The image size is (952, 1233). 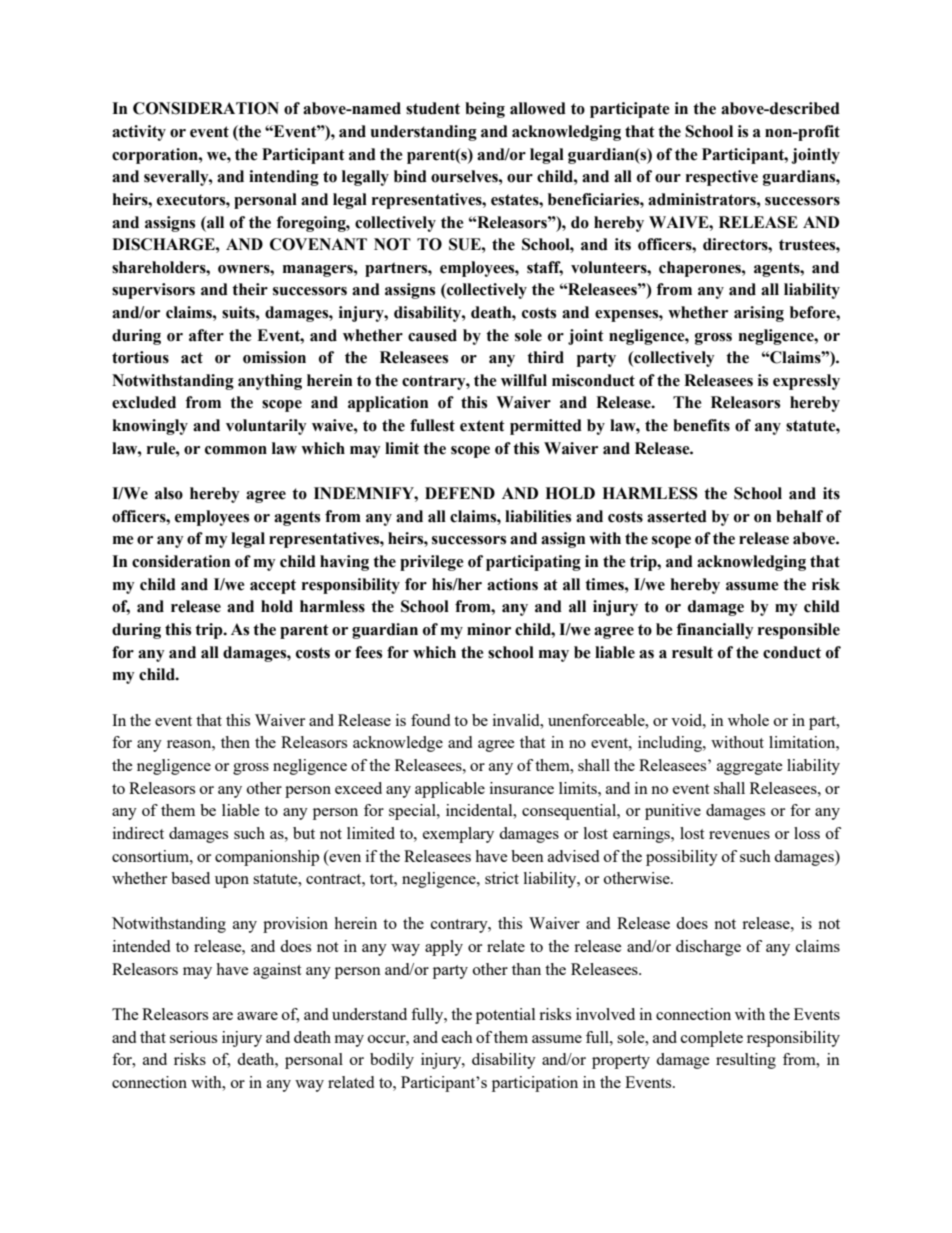 What do you see at coordinates (193, 1037) in the screenshot?
I see `serious` at bounding box center [193, 1037].
